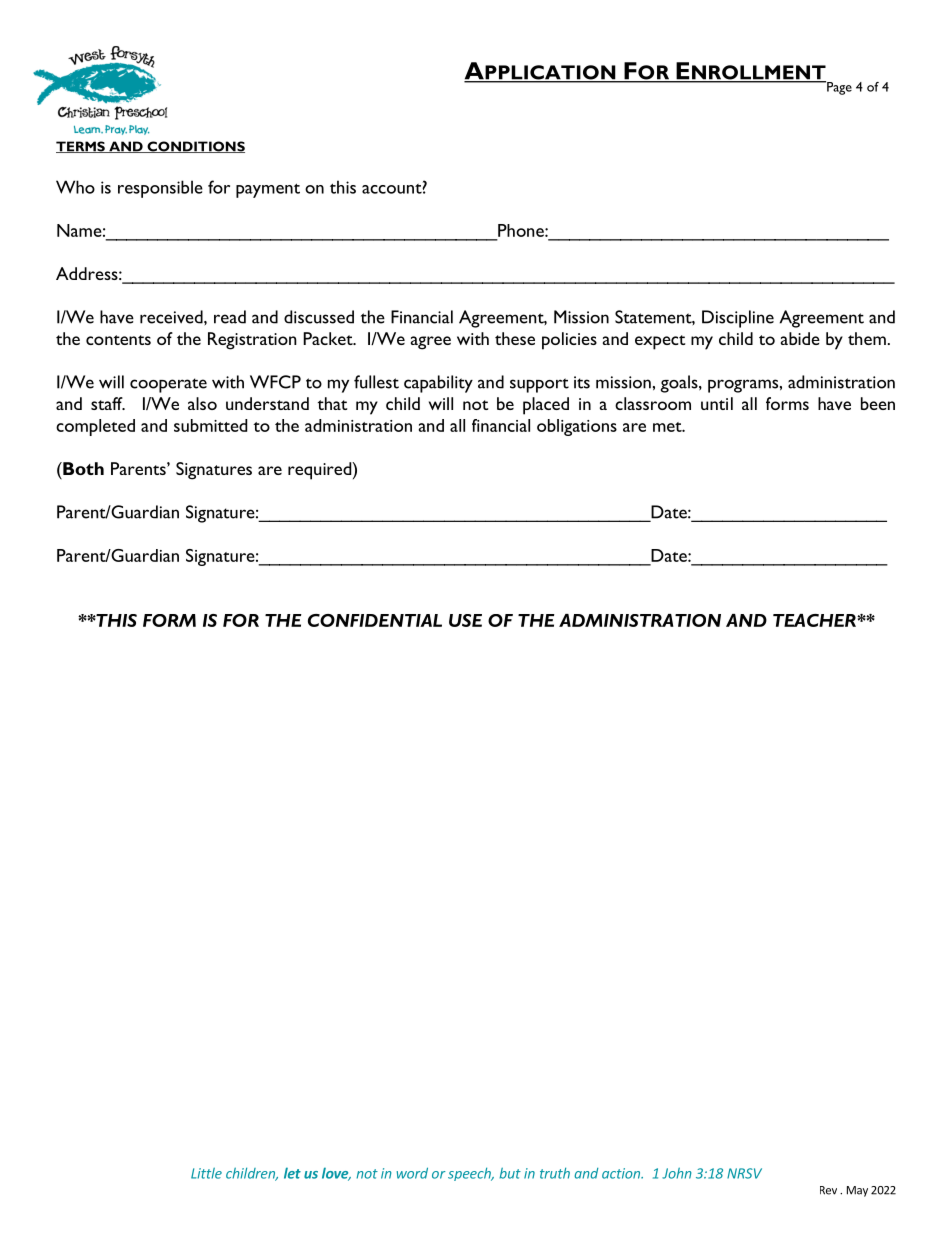  I want to click on USE, so click(465, 620).
